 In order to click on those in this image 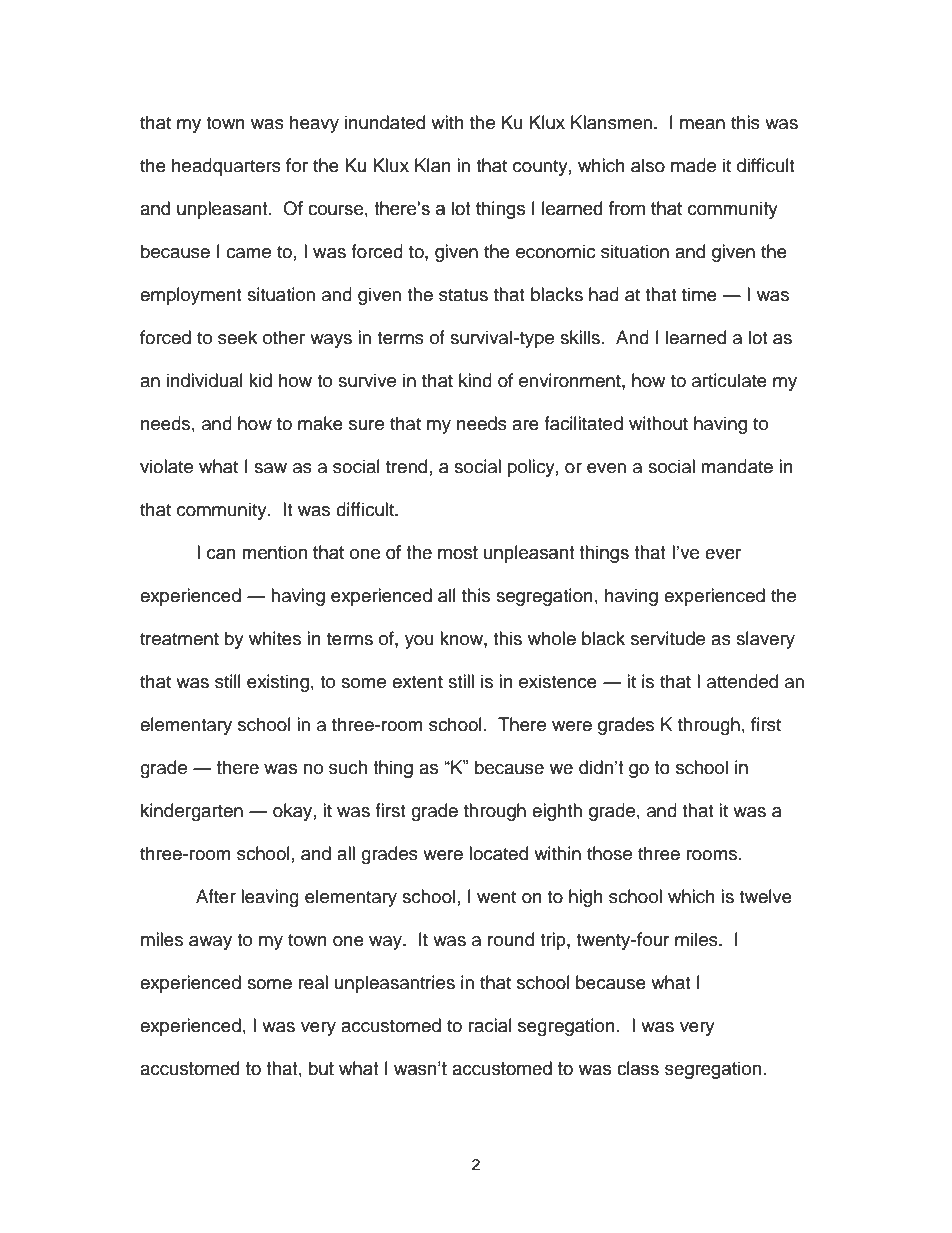, I will do `click(609, 853)`.
